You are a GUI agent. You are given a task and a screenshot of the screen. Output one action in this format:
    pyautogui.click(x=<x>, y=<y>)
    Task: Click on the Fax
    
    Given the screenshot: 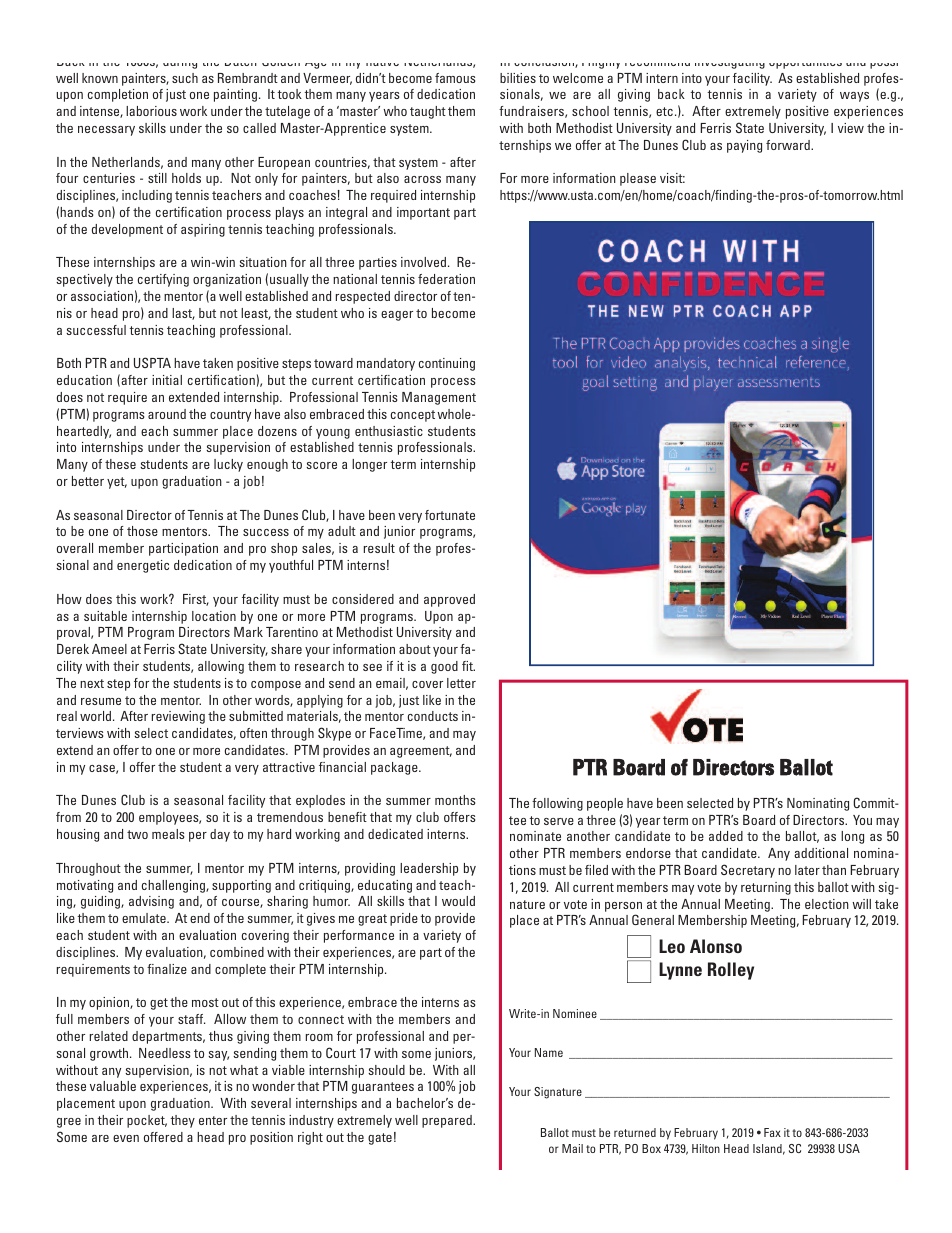 What is the action you would take?
    pyautogui.click(x=772, y=1132)
